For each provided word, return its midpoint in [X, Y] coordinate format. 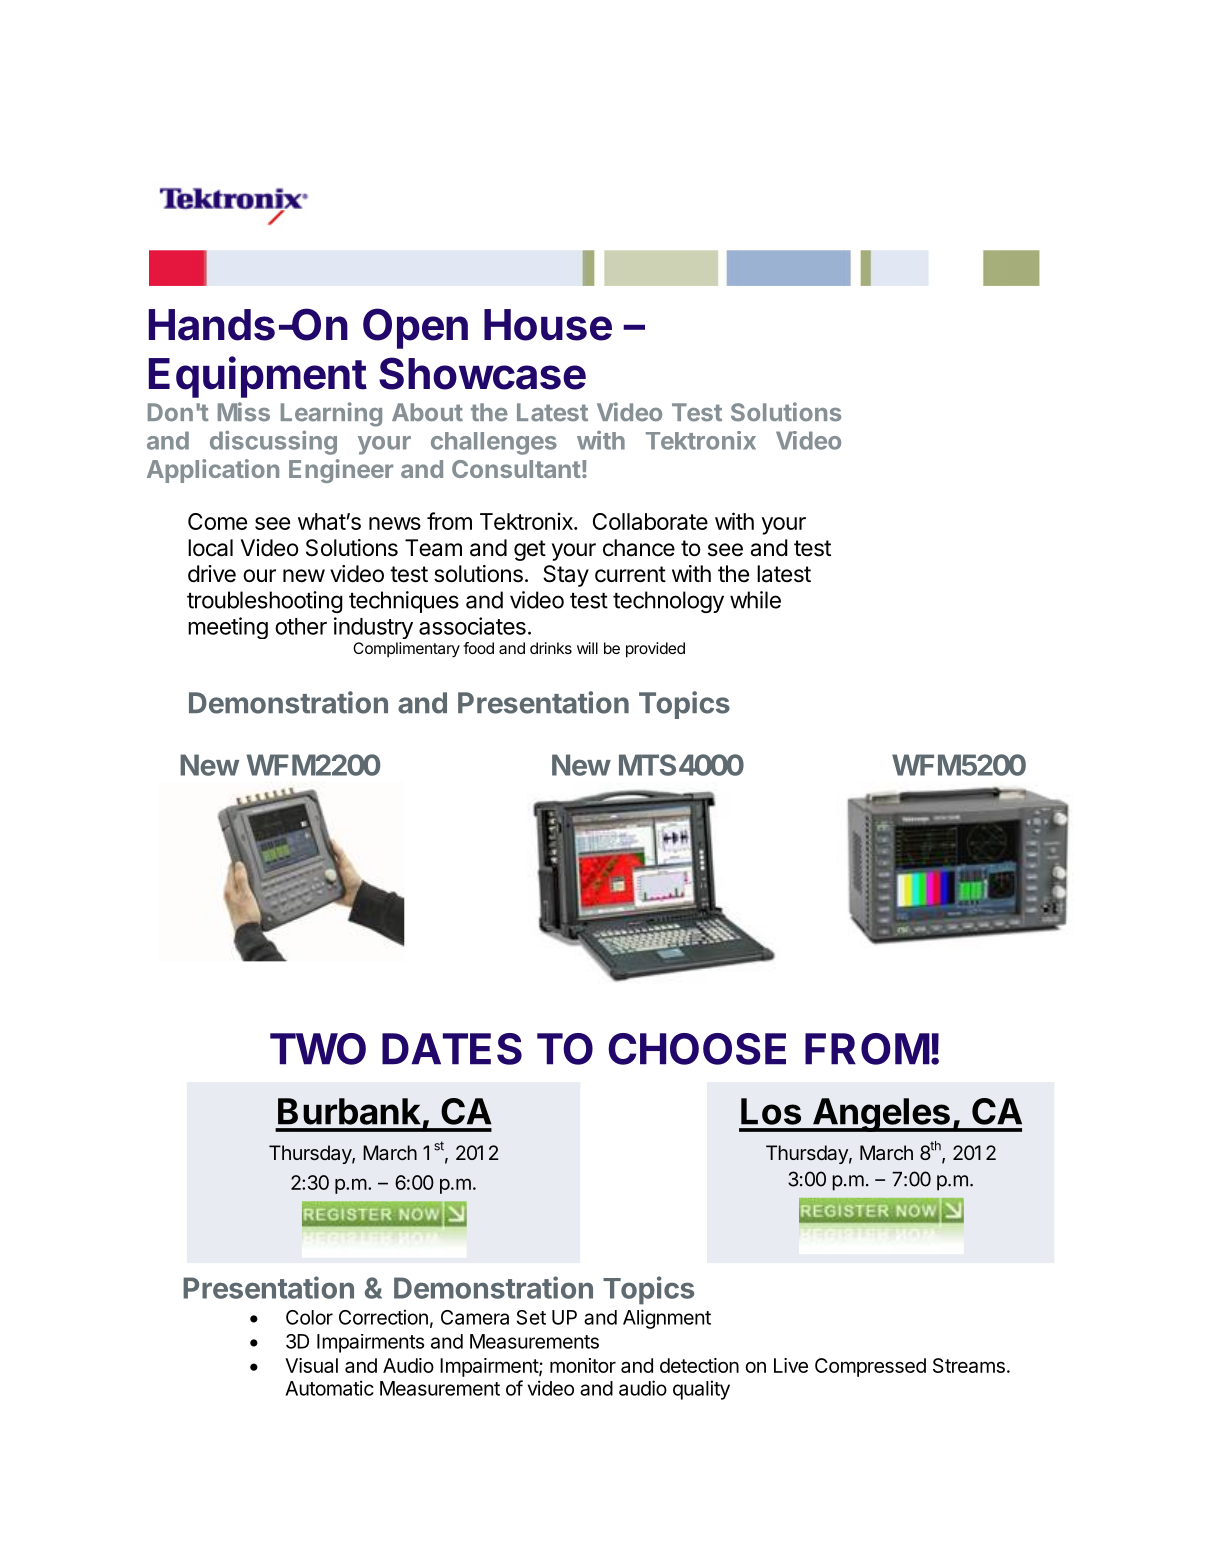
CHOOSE [697, 1049]
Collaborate [650, 521]
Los [771, 1111]
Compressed [870, 1367]
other [301, 626]
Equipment [258, 377]
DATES [452, 1049]
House [548, 325]
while [755, 600]
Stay [566, 576]
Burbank [349, 1111]
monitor [583, 1365]
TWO [318, 1049]
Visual [311, 1365]
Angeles [881, 1115]
